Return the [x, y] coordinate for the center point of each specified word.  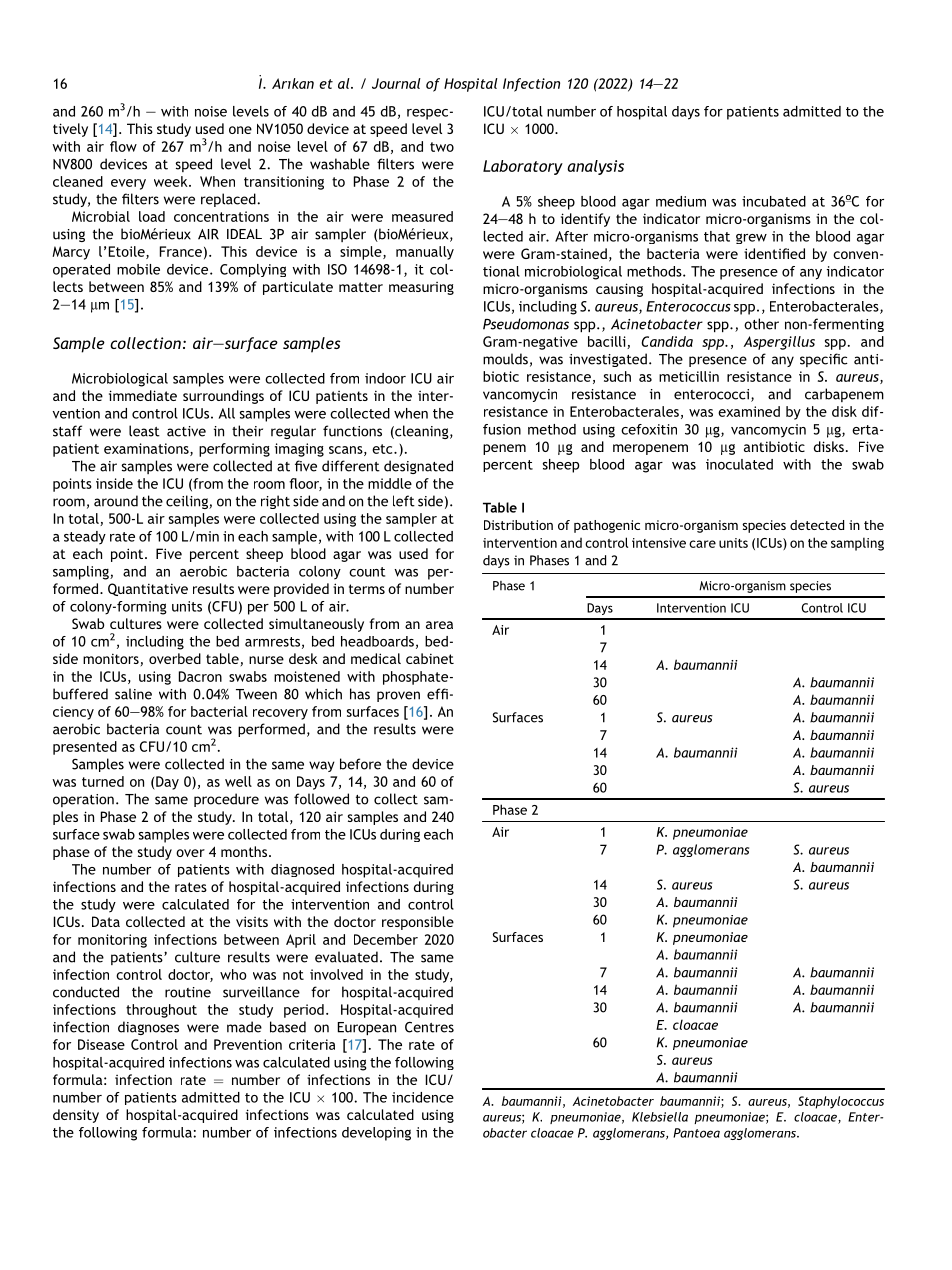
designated [418, 467]
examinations [147, 449]
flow [123, 146]
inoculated [739, 464]
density [76, 1116]
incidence [423, 1097]
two [442, 147]
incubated [774, 201]
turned [103, 781]
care [702, 544]
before [360, 764]
